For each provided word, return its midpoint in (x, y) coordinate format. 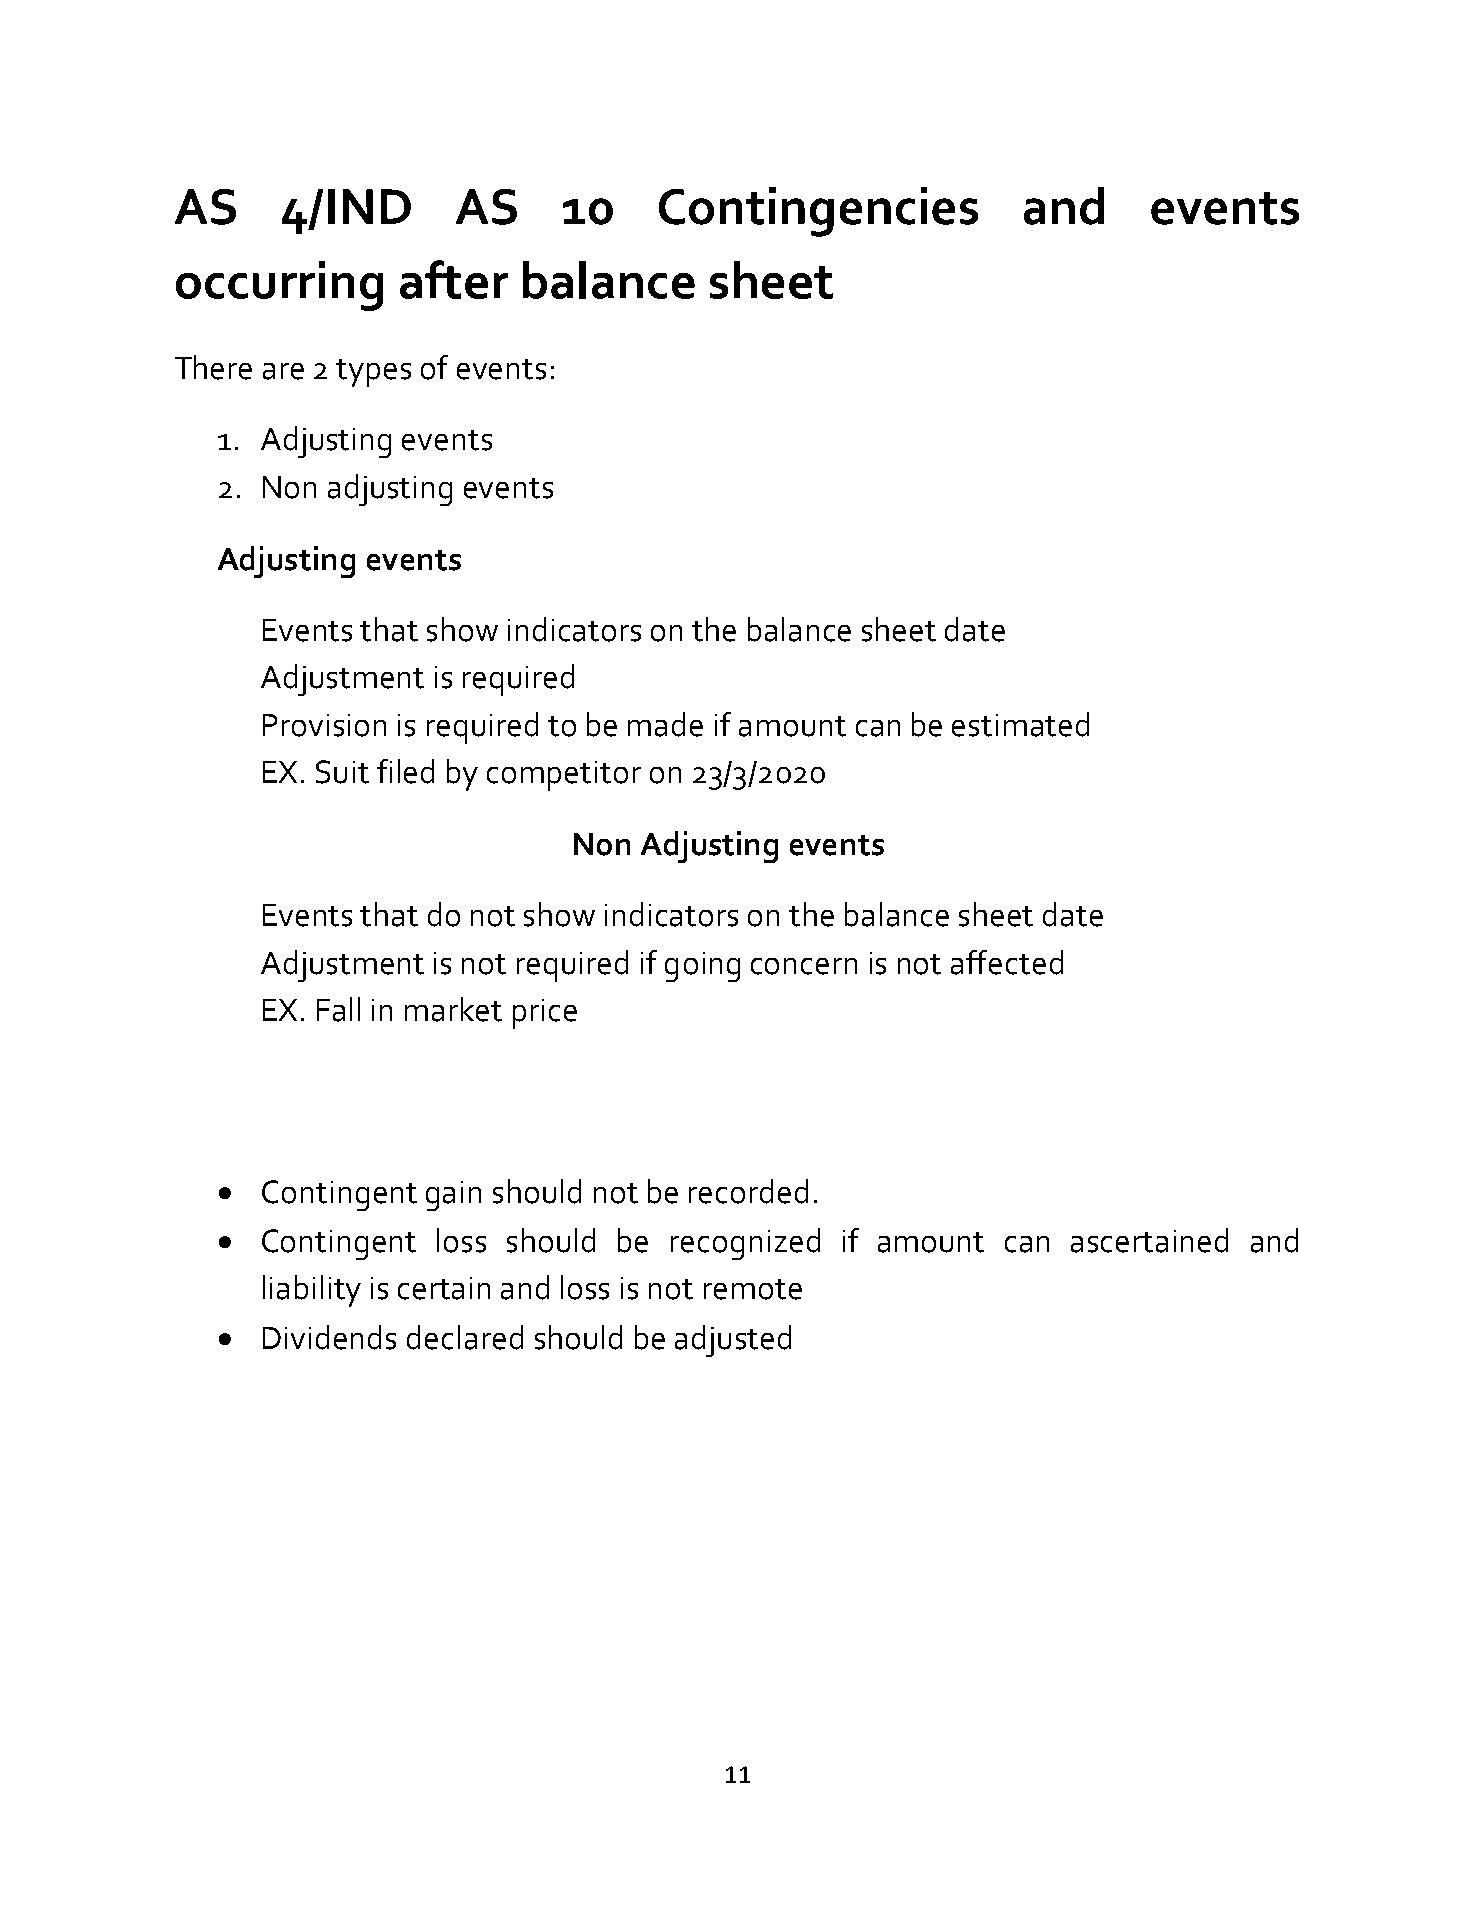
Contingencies (818, 212)
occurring (279, 286)
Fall (338, 1009)
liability (312, 1291)
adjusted (733, 1341)
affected (1007, 962)
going (702, 967)
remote (753, 1289)
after (454, 279)
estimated (1020, 724)
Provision (324, 725)
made (665, 724)
